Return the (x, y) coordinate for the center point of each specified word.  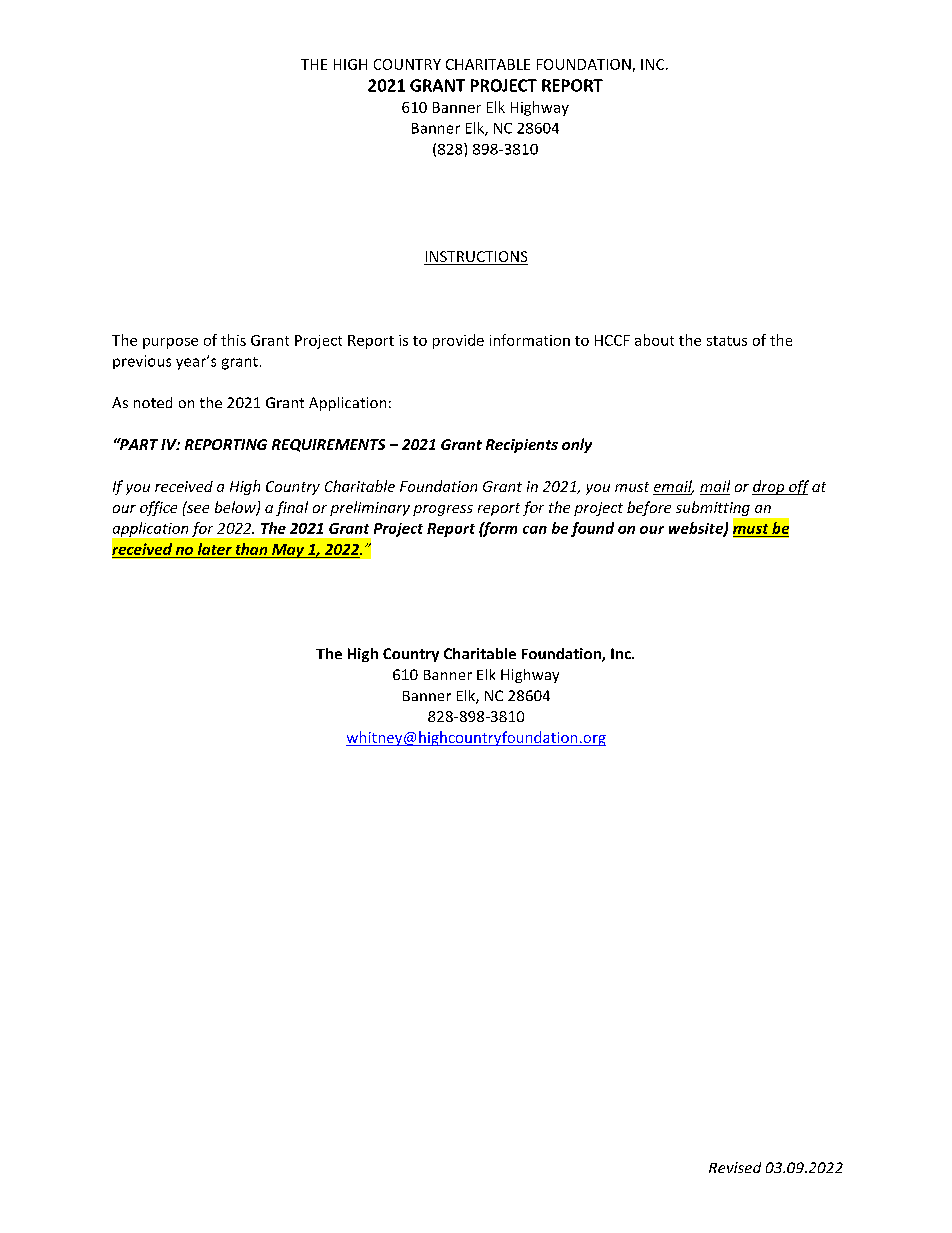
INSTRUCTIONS (476, 258)
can (535, 530)
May (288, 551)
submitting (713, 508)
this (233, 340)
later (215, 549)
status (727, 341)
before (649, 508)
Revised (735, 1167)
